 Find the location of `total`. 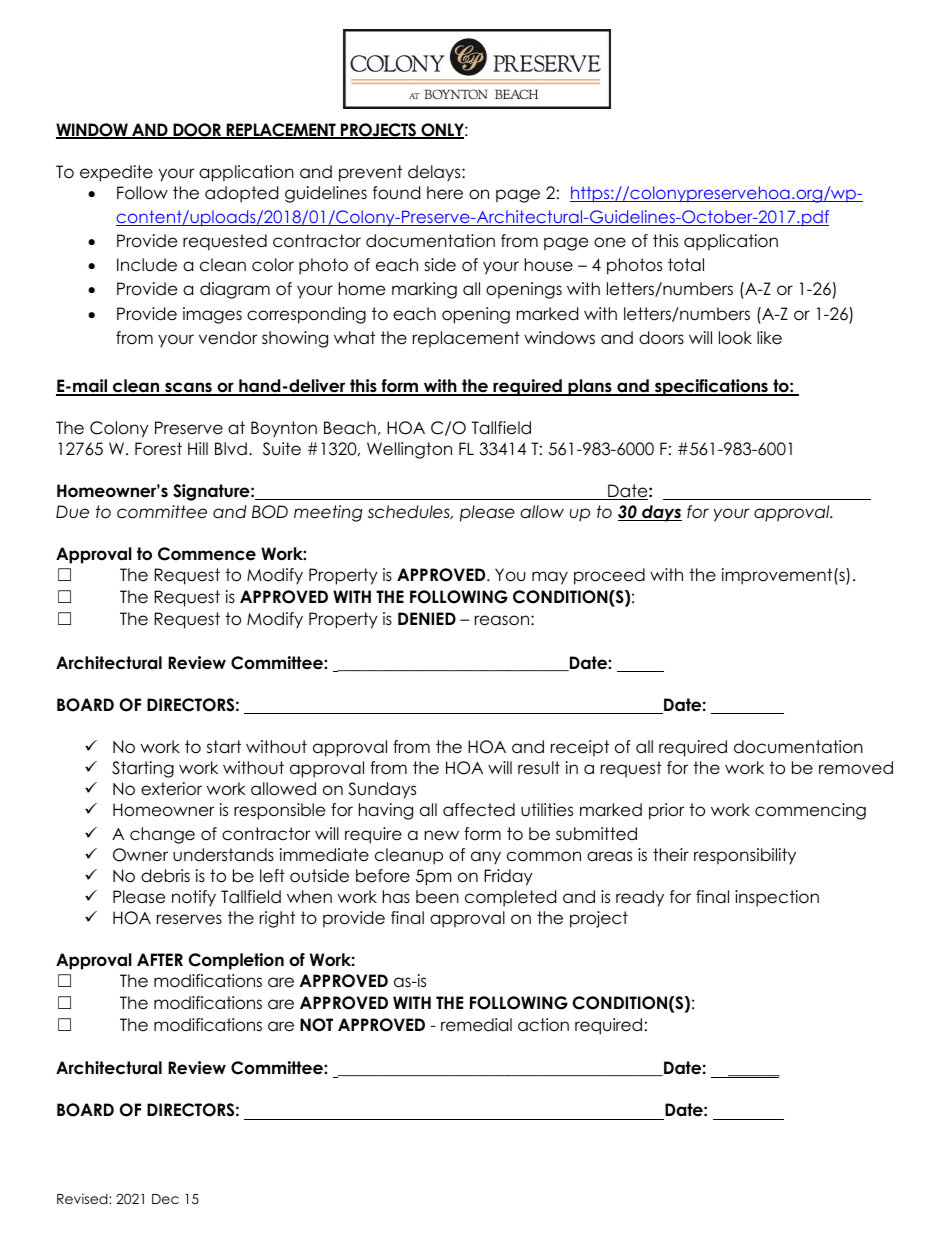

total is located at coordinates (686, 265).
